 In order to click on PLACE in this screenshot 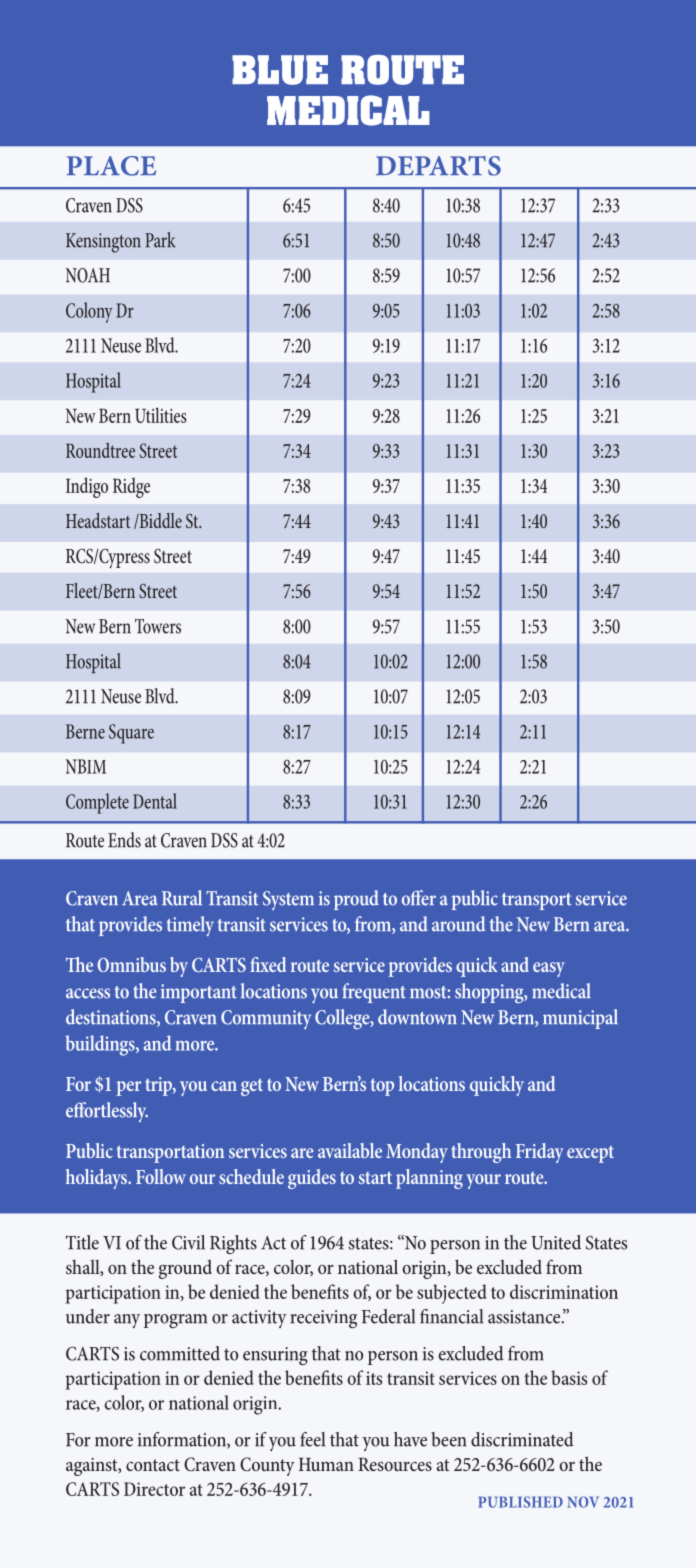, I will do `click(111, 166)`.
